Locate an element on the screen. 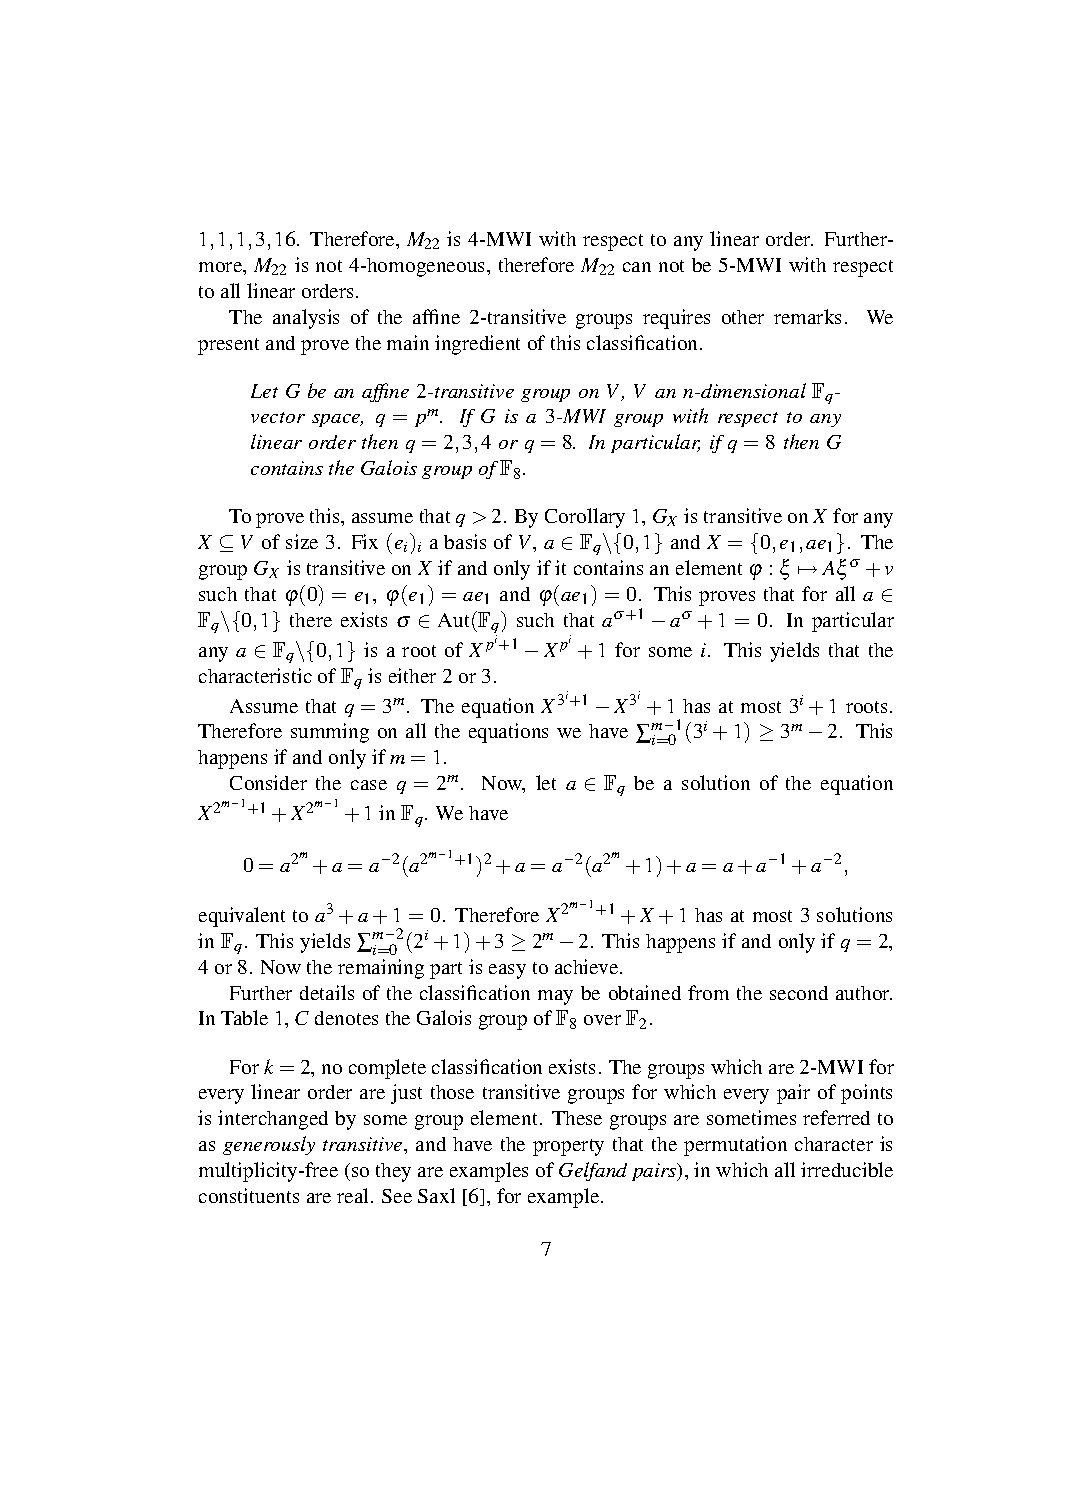 The width and height of the screenshot is (1066, 1507). analysis is located at coordinates (306, 319).
